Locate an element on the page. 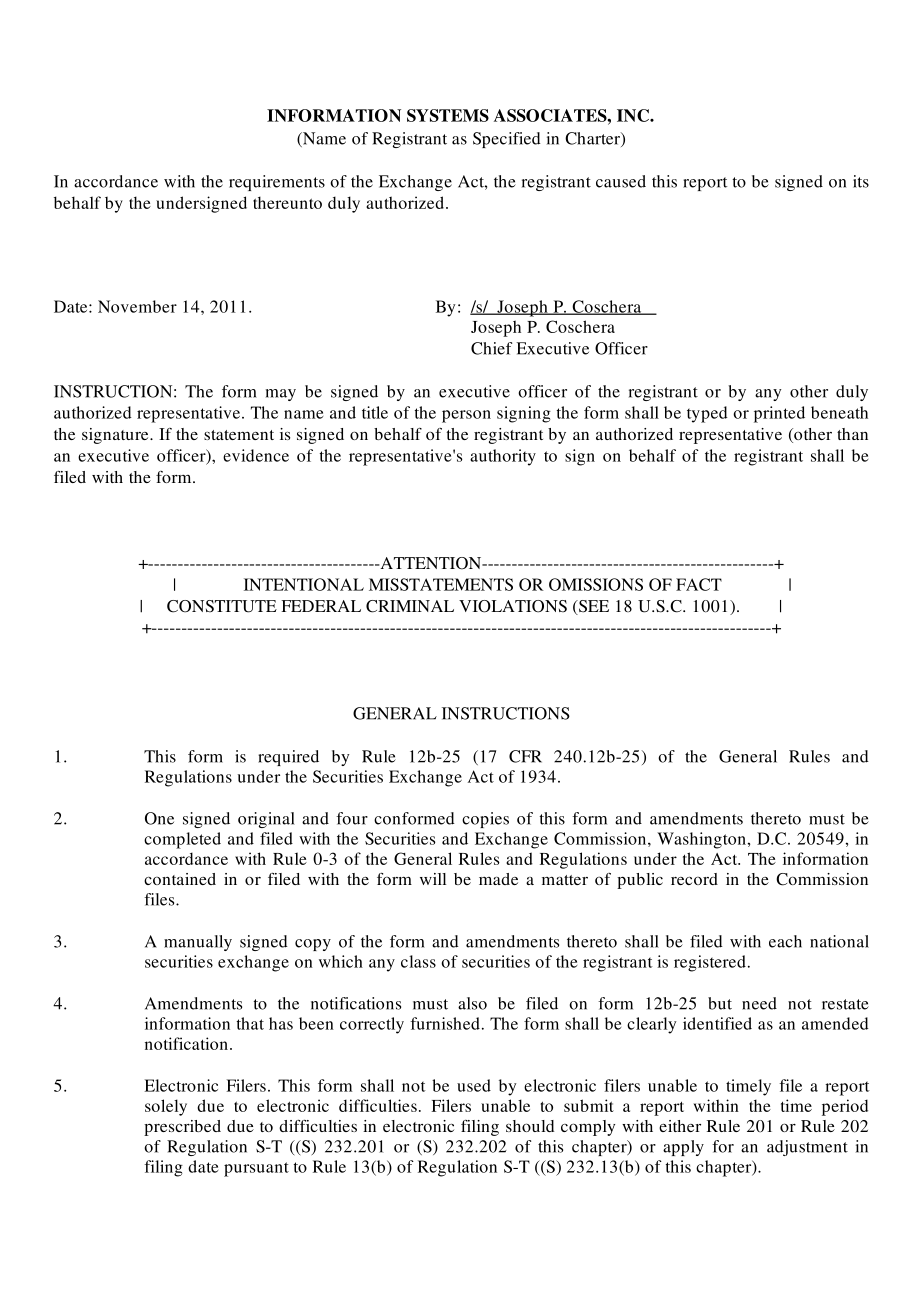 Image resolution: width=924 pixels, height=1308 pixels. requirements is located at coordinates (277, 183).
